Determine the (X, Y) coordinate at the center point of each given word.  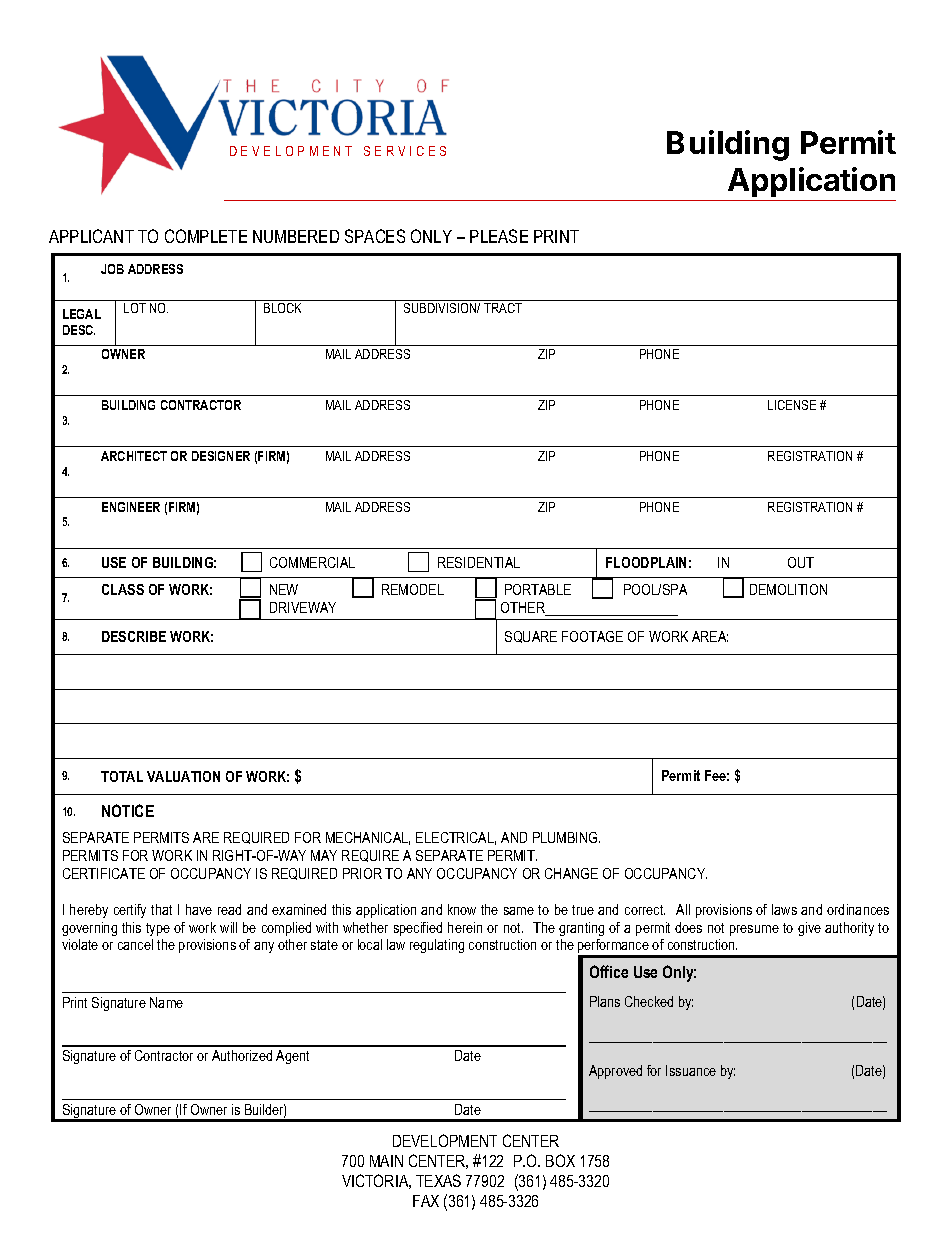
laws (784, 909)
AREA (710, 636)
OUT (801, 562)
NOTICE (128, 810)
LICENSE (792, 405)
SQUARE (531, 637)
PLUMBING (566, 837)
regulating (437, 946)
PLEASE (499, 236)
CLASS (123, 589)
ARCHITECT (134, 456)
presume (754, 930)
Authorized (242, 1055)
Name (166, 1002)
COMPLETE (206, 236)
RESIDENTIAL (479, 562)
